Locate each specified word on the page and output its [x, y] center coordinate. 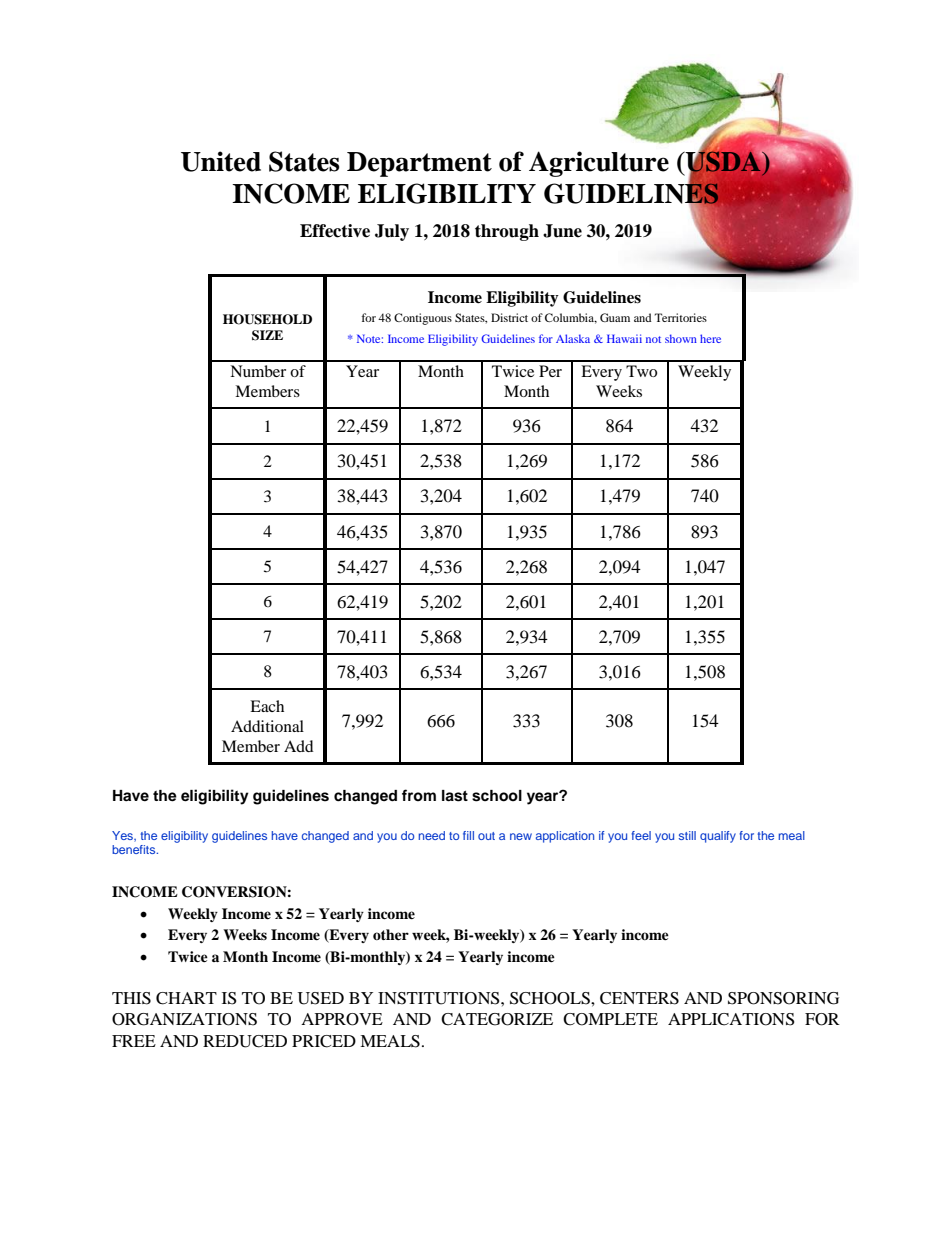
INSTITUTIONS [440, 998]
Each [267, 706]
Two [641, 371]
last [455, 796]
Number [258, 371]
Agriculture [599, 164]
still [687, 835]
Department [419, 164]
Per [550, 371]
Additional [267, 726]
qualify [718, 837]
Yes [124, 836]
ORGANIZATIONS [184, 1019]
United [221, 161]
